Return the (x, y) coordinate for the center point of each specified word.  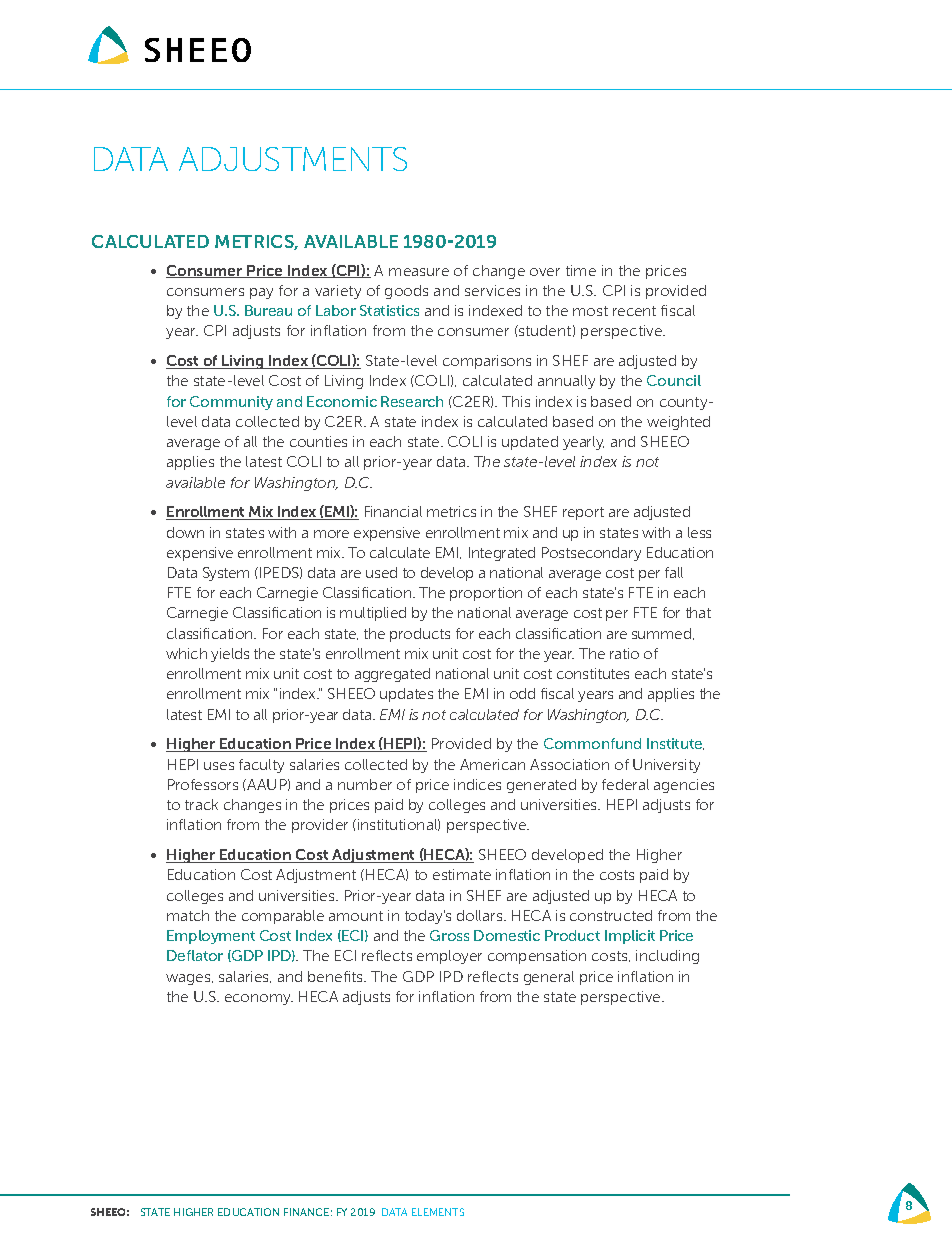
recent (634, 311)
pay (261, 293)
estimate (462, 874)
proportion (486, 594)
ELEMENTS (438, 1212)
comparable (283, 917)
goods (406, 292)
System (226, 574)
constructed (611, 915)
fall (674, 572)
